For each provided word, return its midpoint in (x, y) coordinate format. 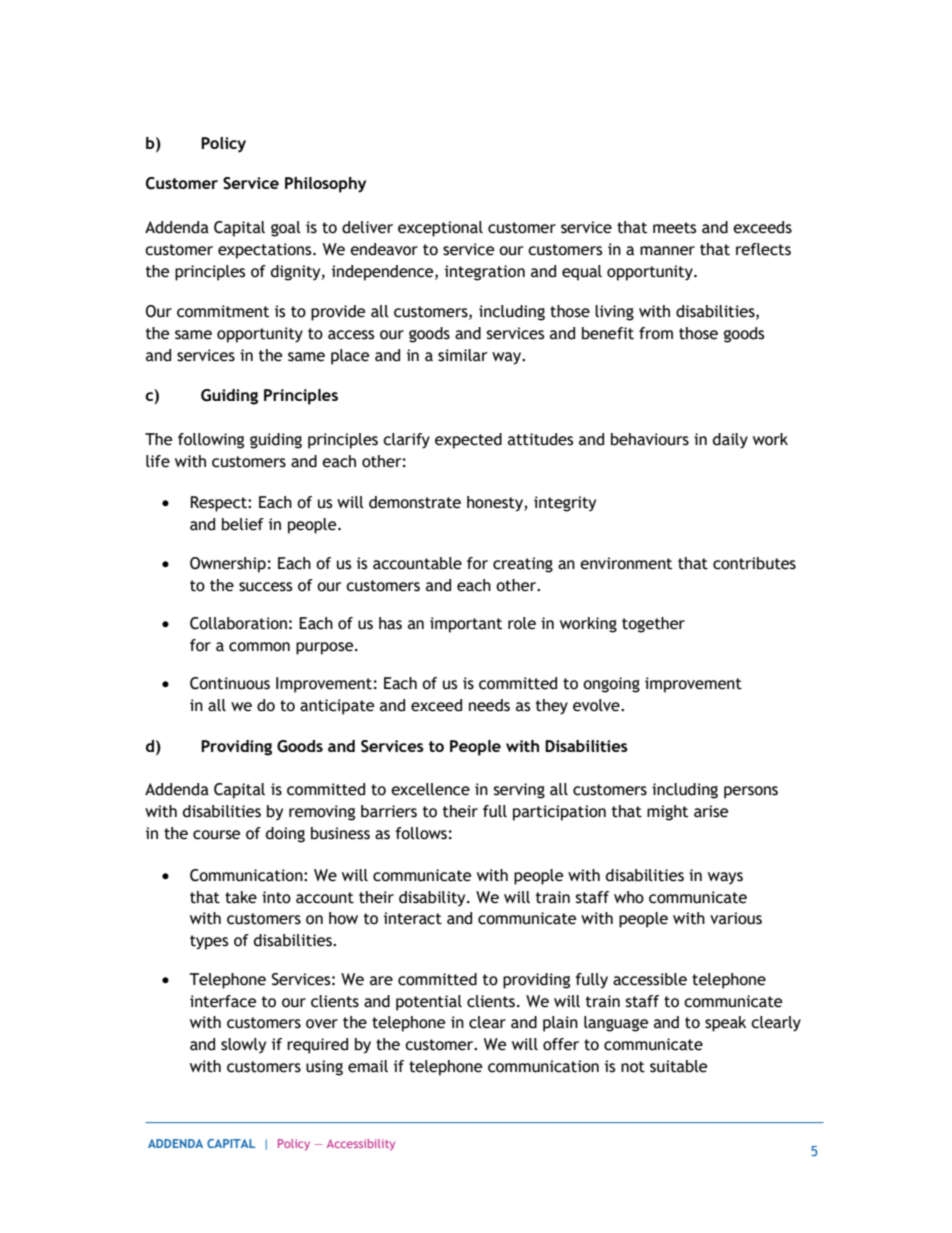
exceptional (440, 229)
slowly (243, 1046)
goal (286, 229)
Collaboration (238, 623)
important (466, 625)
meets (674, 228)
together (653, 625)
